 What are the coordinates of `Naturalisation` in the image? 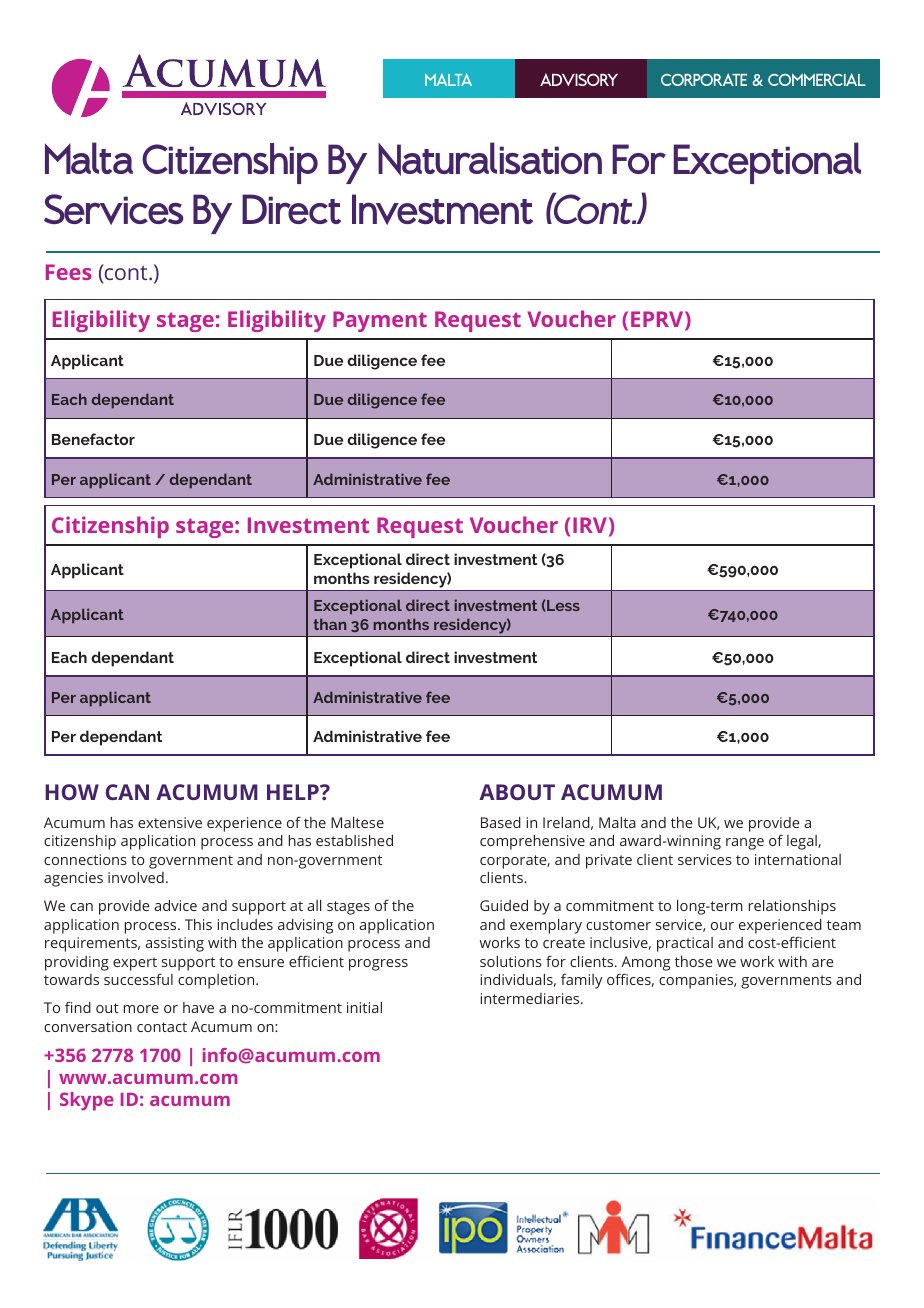 It's located at (490, 159).
